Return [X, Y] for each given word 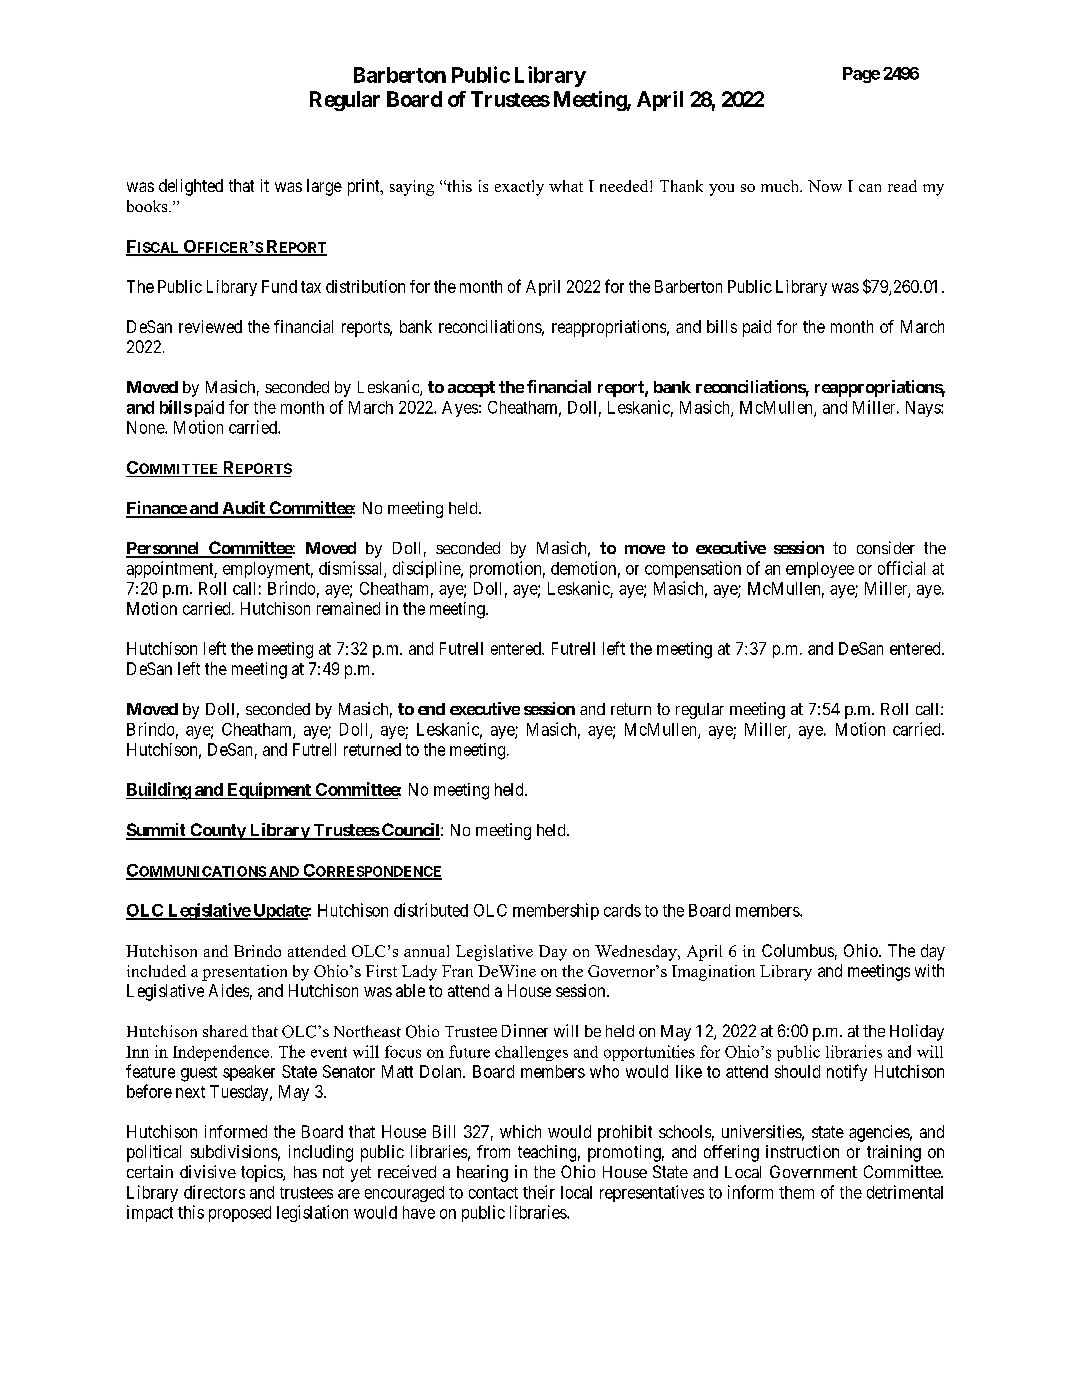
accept [471, 389]
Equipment [269, 790]
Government [813, 1171]
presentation [244, 973]
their [539, 1192]
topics [262, 1173]
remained [348, 608]
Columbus [798, 950]
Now [825, 186]
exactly [519, 188]
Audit [243, 509]
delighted [191, 187]
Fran [457, 971]
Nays [924, 409]
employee [820, 570]
